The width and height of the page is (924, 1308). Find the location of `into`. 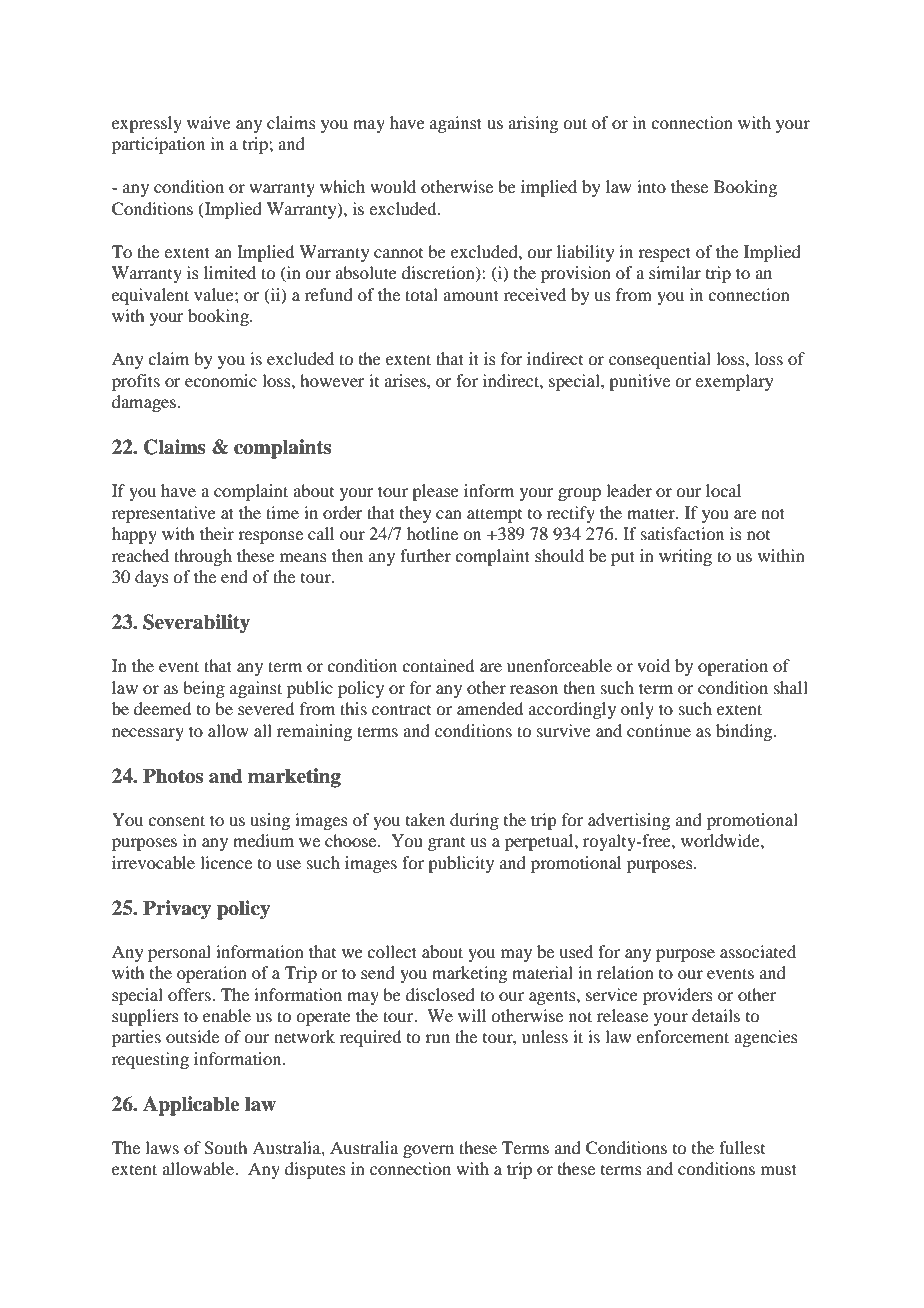

into is located at coordinates (651, 186).
